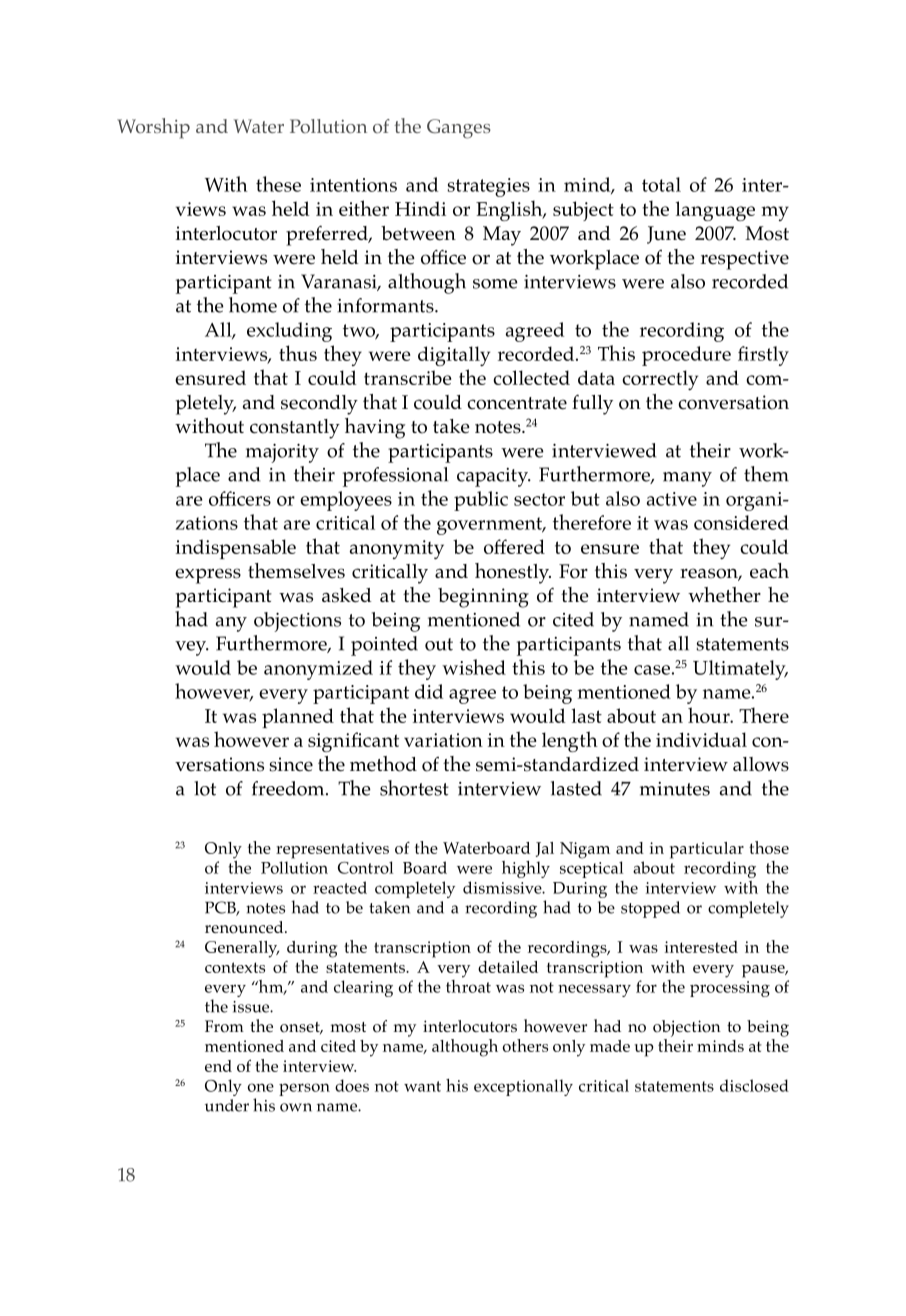  What do you see at coordinates (707, 850) in the screenshot?
I see `particular` at bounding box center [707, 850].
